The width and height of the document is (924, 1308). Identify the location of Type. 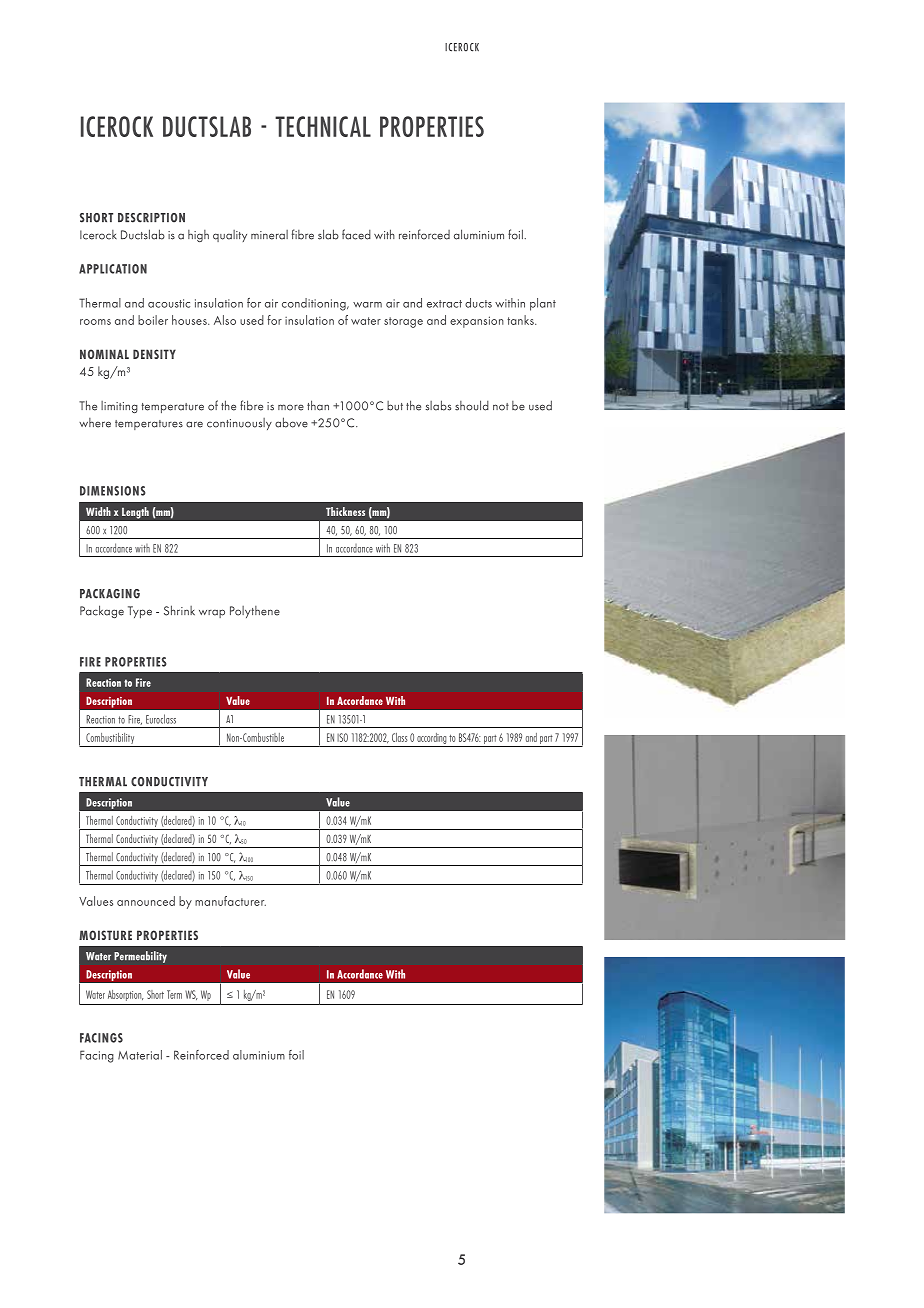
(140, 612).
